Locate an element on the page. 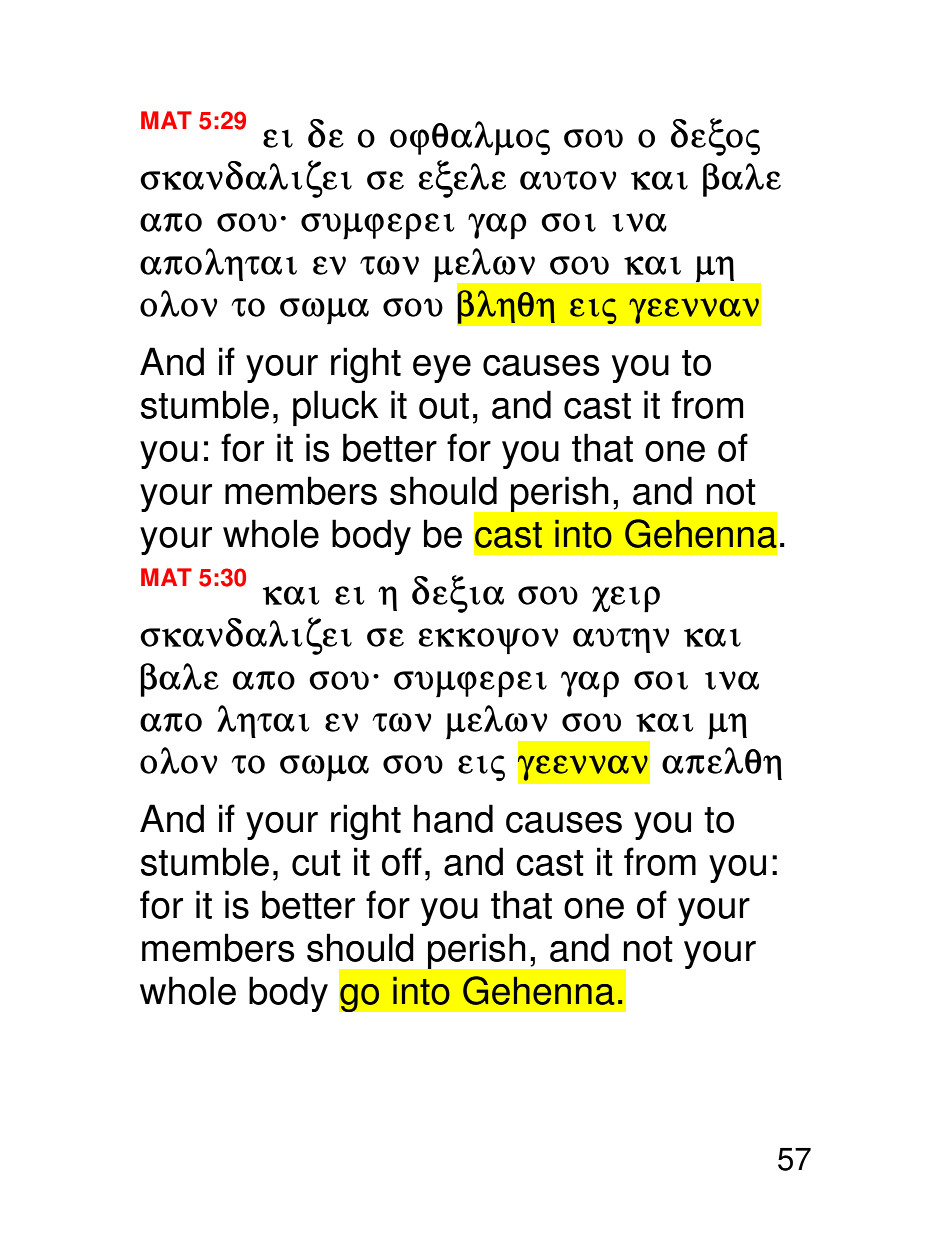 This document has height=1233, width=952. out is located at coordinates (444, 406).
